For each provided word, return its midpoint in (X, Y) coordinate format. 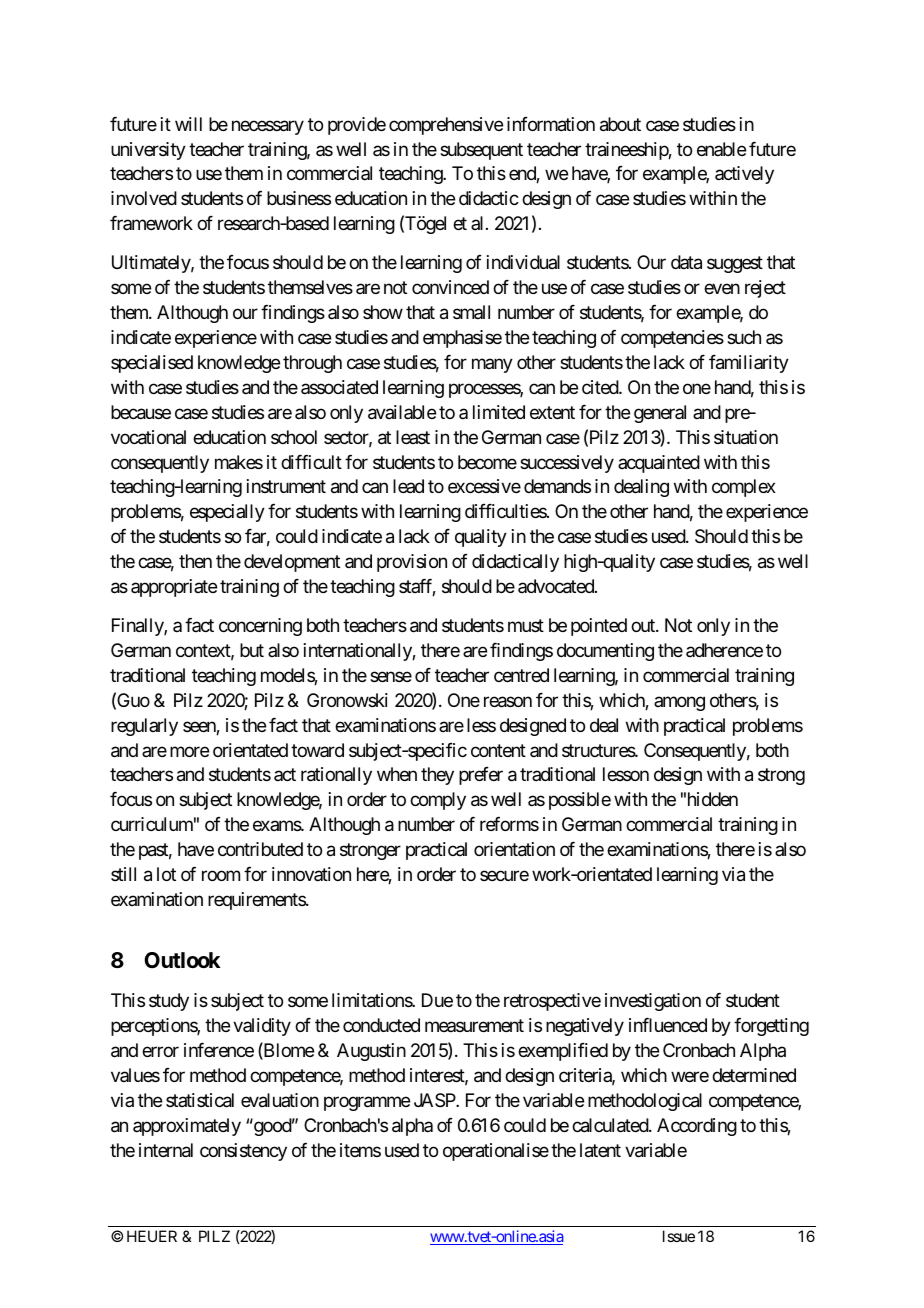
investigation (653, 1002)
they (437, 776)
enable (721, 149)
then (195, 561)
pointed (599, 627)
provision (412, 563)
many (492, 365)
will (188, 124)
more (189, 751)
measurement (474, 1026)
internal (166, 1150)
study (169, 1002)
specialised (152, 364)
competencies (672, 339)
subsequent (481, 151)
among (679, 703)
